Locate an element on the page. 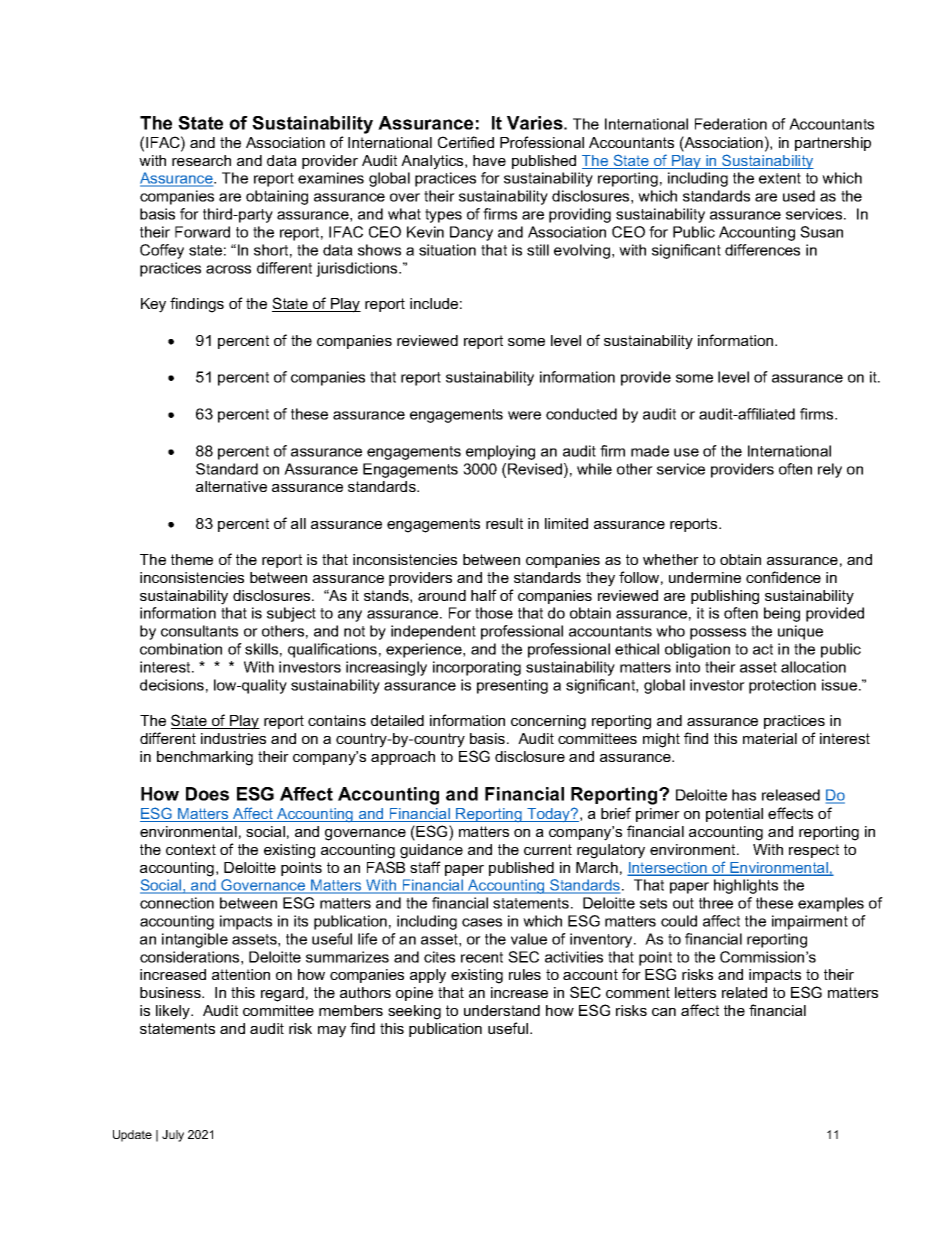 This image has height=1233, width=952. consultants is located at coordinates (199, 631).
